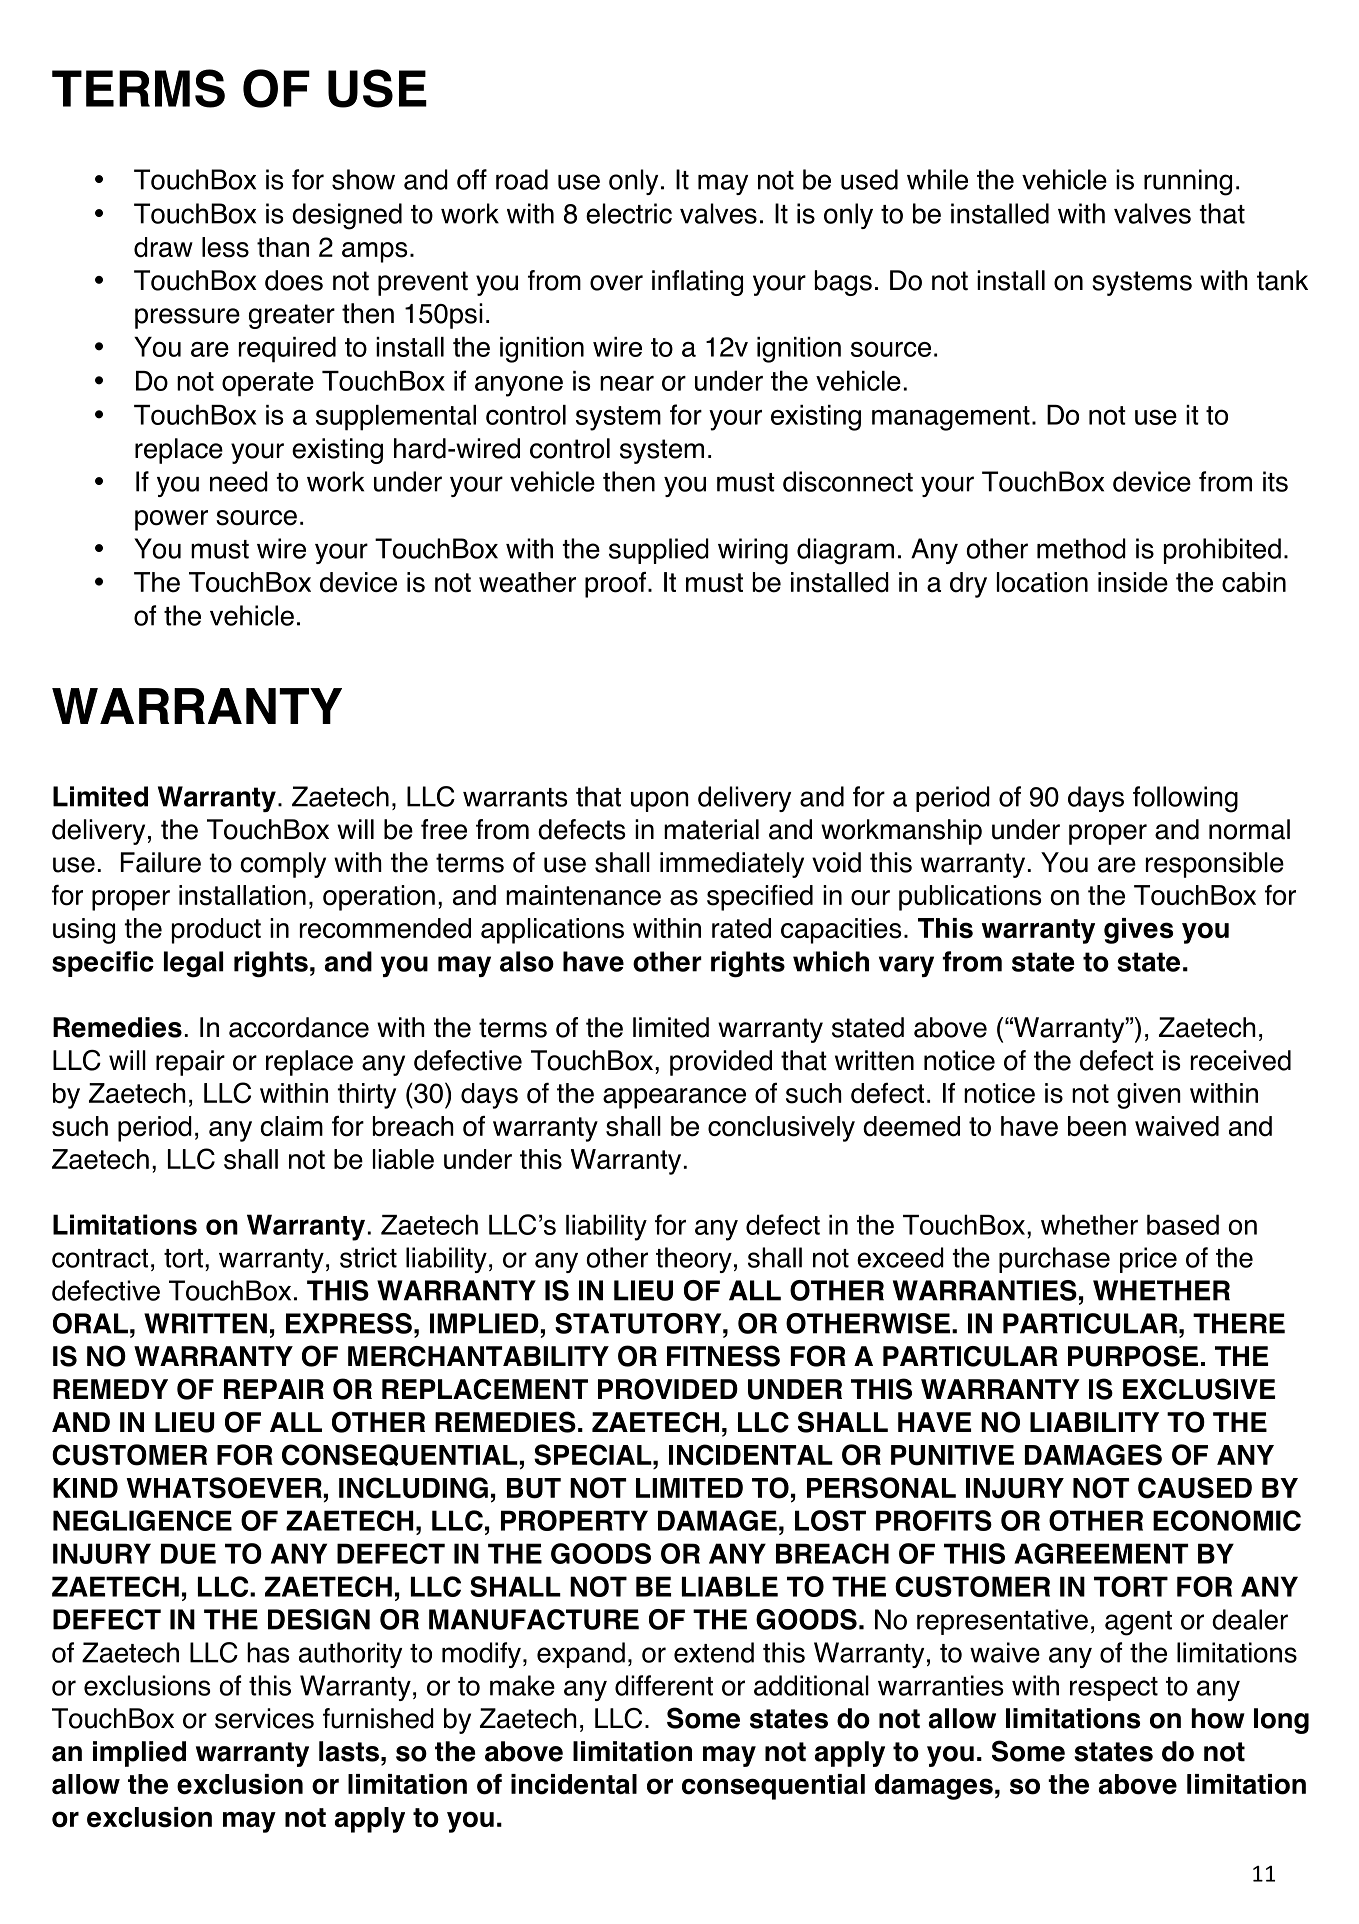  Describe the element at coordinates (1138, 931) in the document. I see `gives` at that location.
